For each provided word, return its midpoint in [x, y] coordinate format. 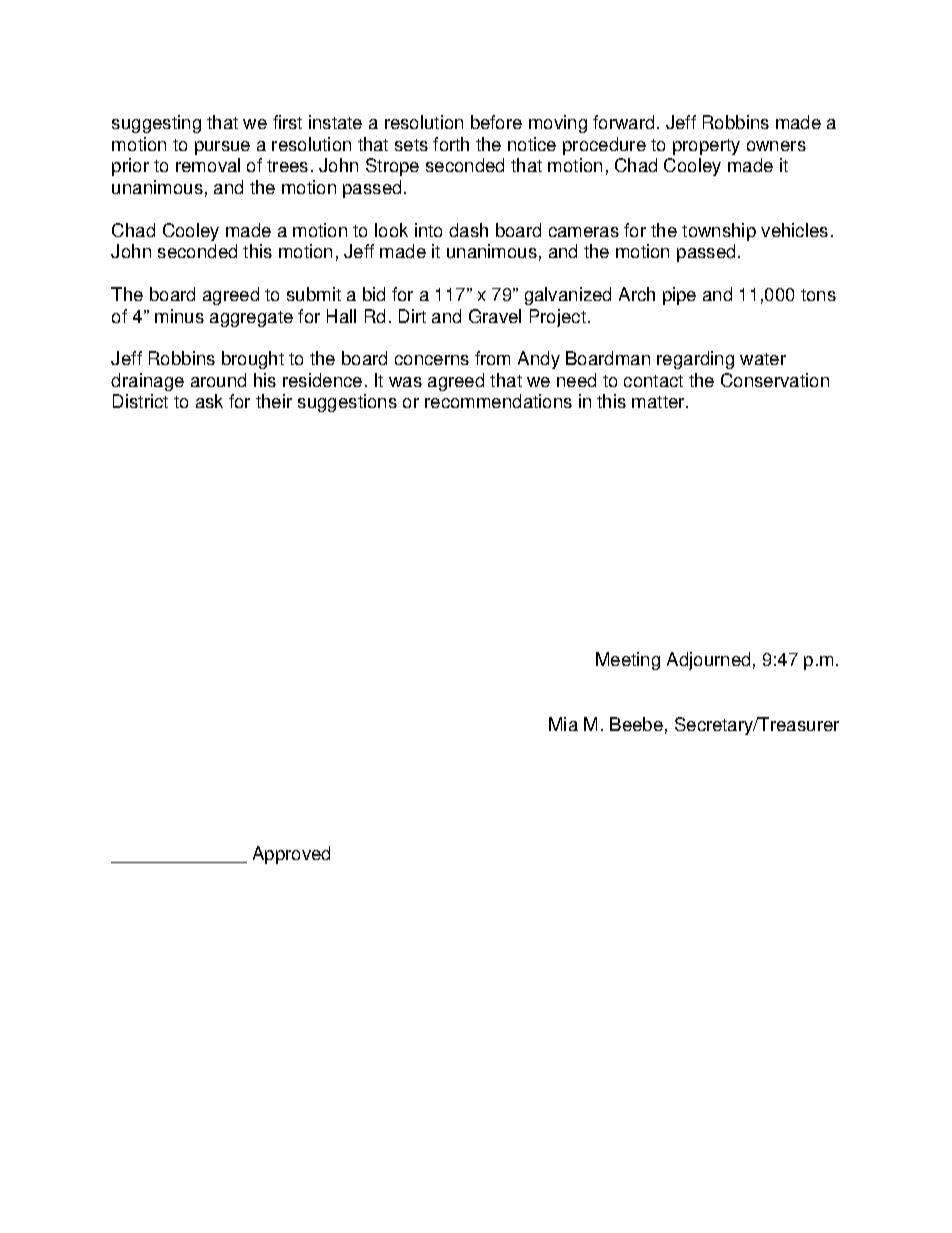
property [706, 147]
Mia [563, 724]
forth [451, 144]
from [492, 358]
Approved [291, 855]
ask [209, 401]
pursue [222, 148]
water [763, 359]
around [218, 380]
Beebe [636, 724]
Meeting [628, 661]
